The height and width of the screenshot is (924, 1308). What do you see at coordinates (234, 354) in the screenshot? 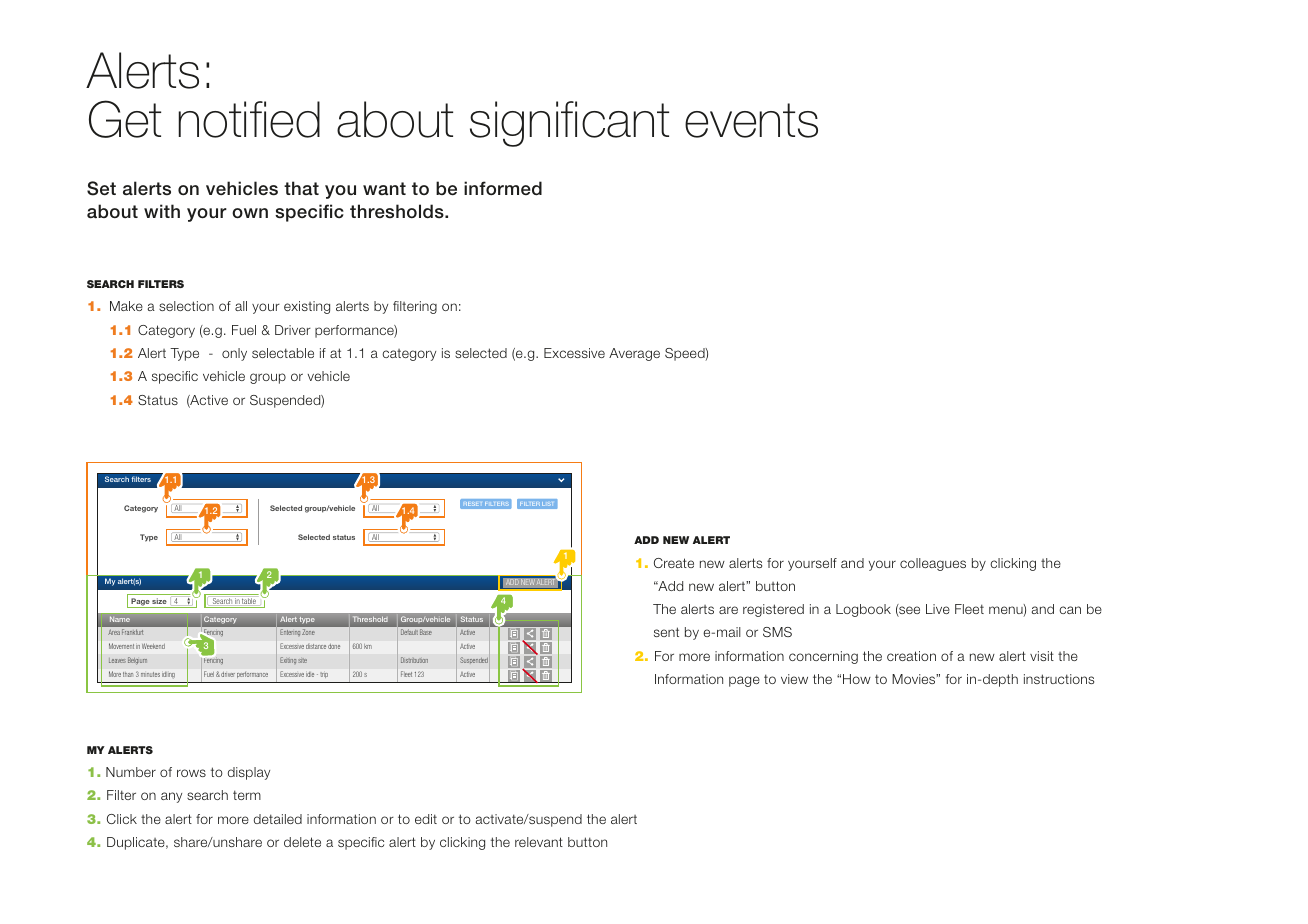
I see `only` at bounding box center [234, 354].
